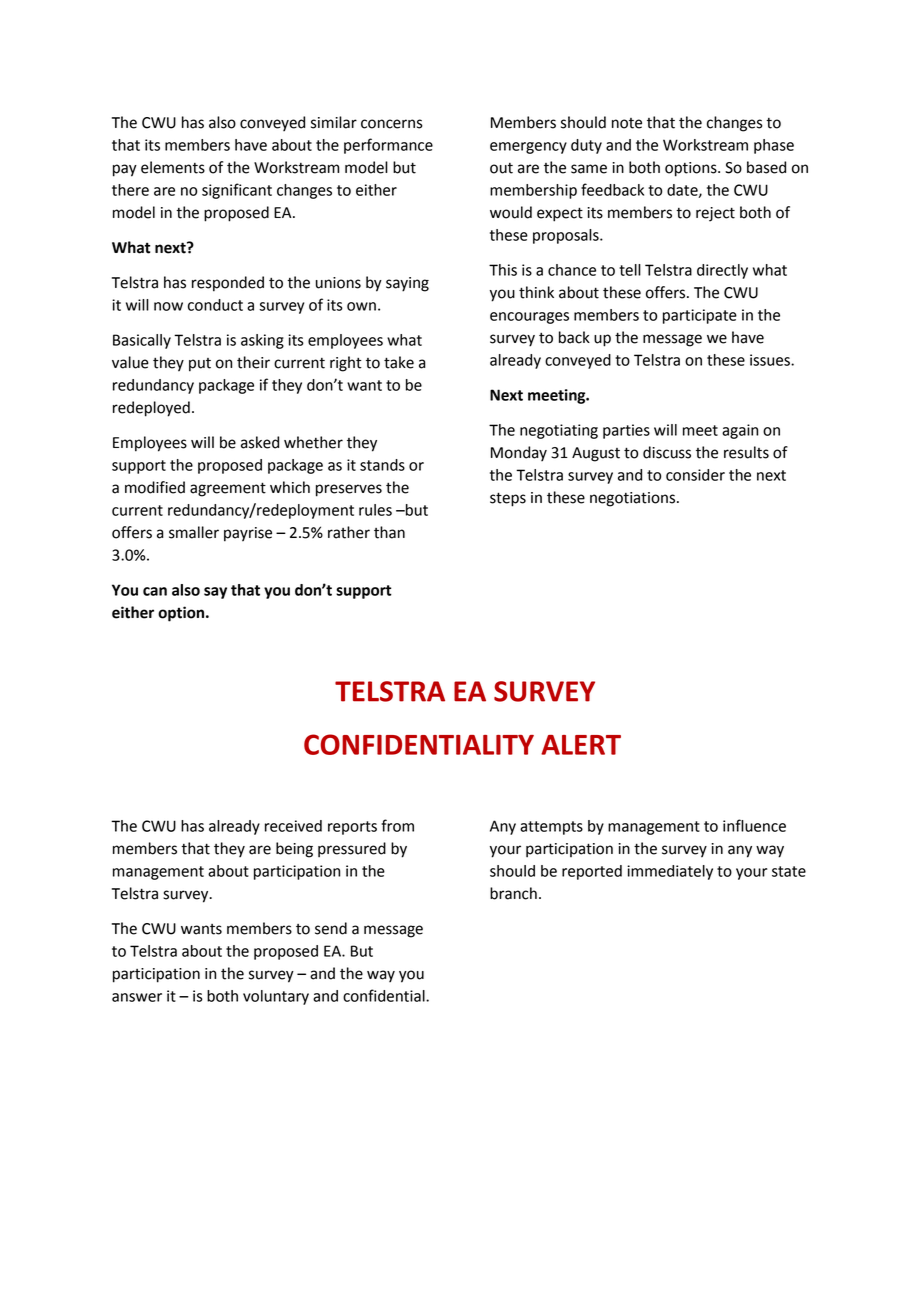  Describe the element at coordinates (528, 148) in the screenshot. I see `emergency` at that location.
